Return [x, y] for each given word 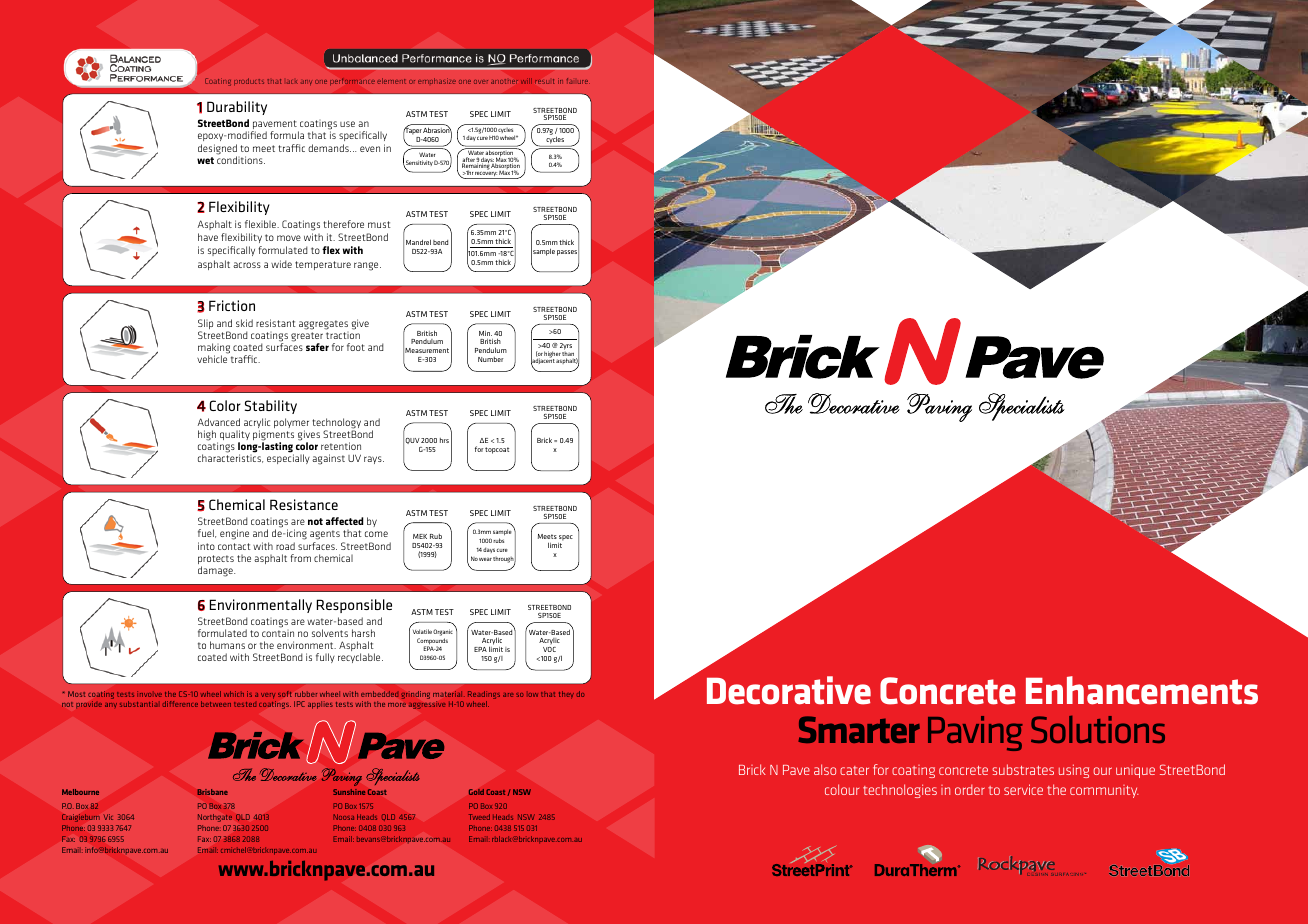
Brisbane [212, 792]
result [544, 81]
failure [578, 81]
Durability [237, 108]
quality [235, 436]
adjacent [543, 362]
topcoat [497, 450]
